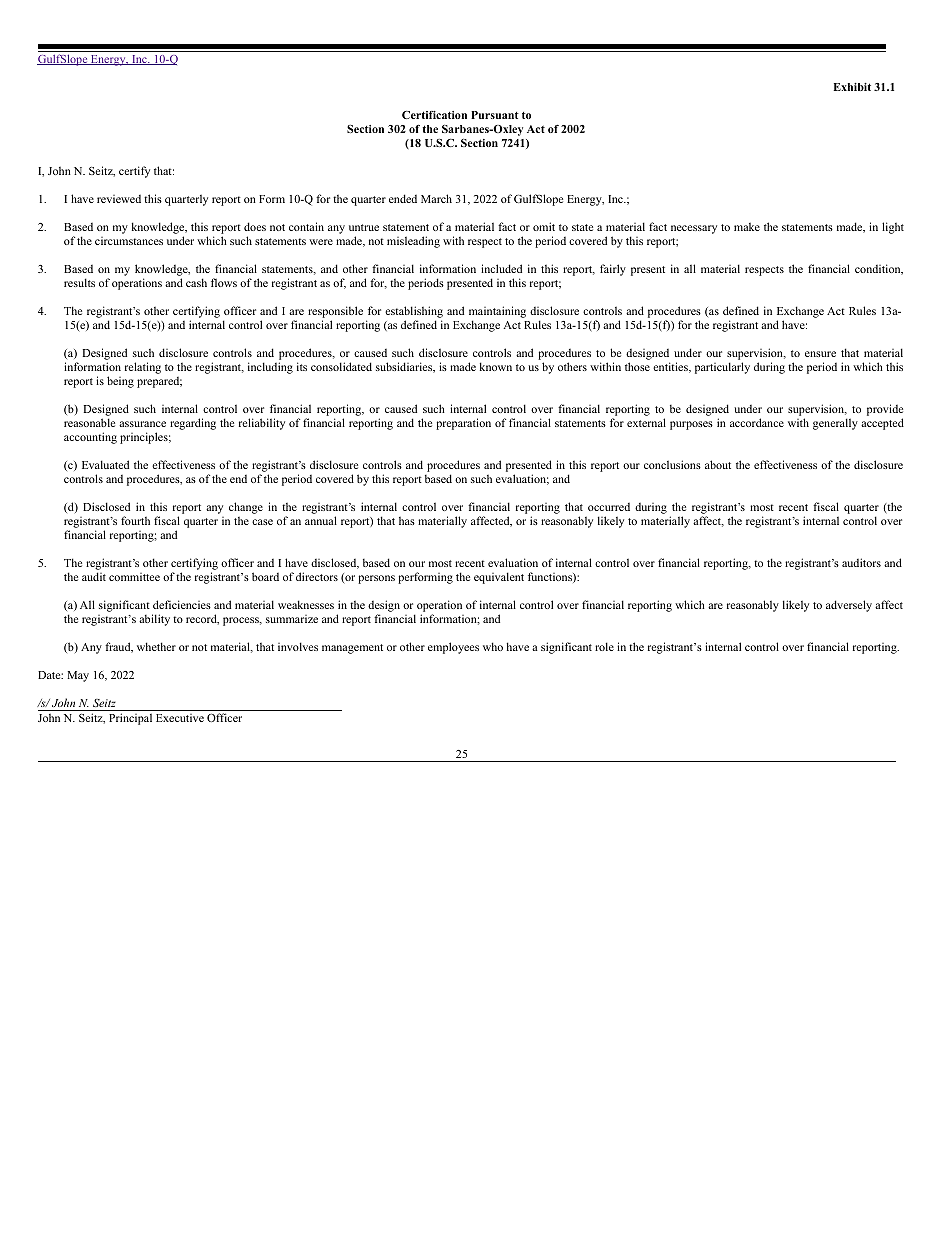 This screenshot has width=952, height=1233. What do you see at coordinates (134, 577) in the screenshot?
I see `committee` at bounding box center [134, 577].
